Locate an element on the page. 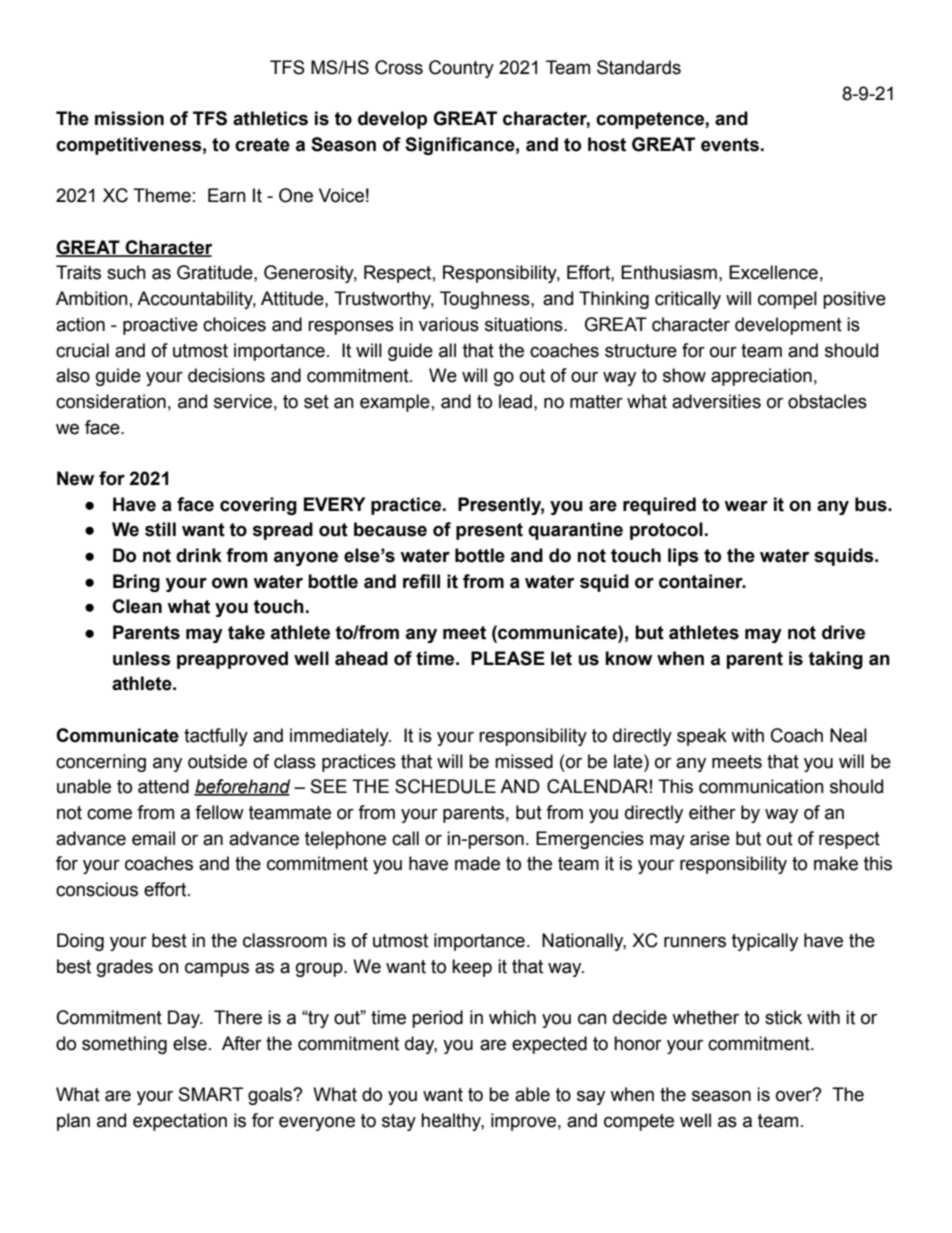 The width and height of the document is (952, 1233). attend is located at coordinates (163, 786).
